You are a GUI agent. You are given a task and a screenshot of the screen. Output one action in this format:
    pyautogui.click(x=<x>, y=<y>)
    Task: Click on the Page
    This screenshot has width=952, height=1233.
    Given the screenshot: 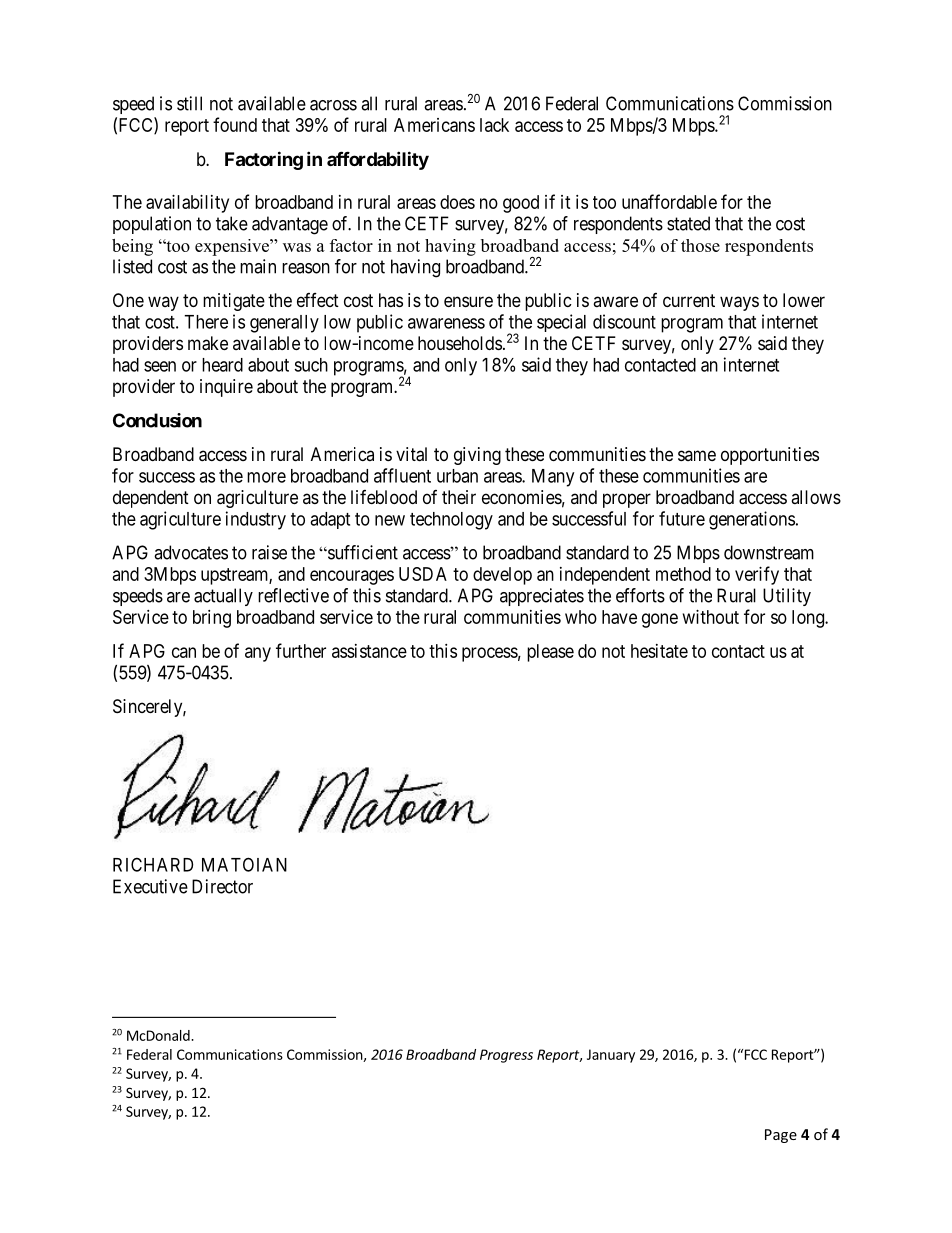 What is the action you would take?
    pyautogui.click(x=781, y=1136)
